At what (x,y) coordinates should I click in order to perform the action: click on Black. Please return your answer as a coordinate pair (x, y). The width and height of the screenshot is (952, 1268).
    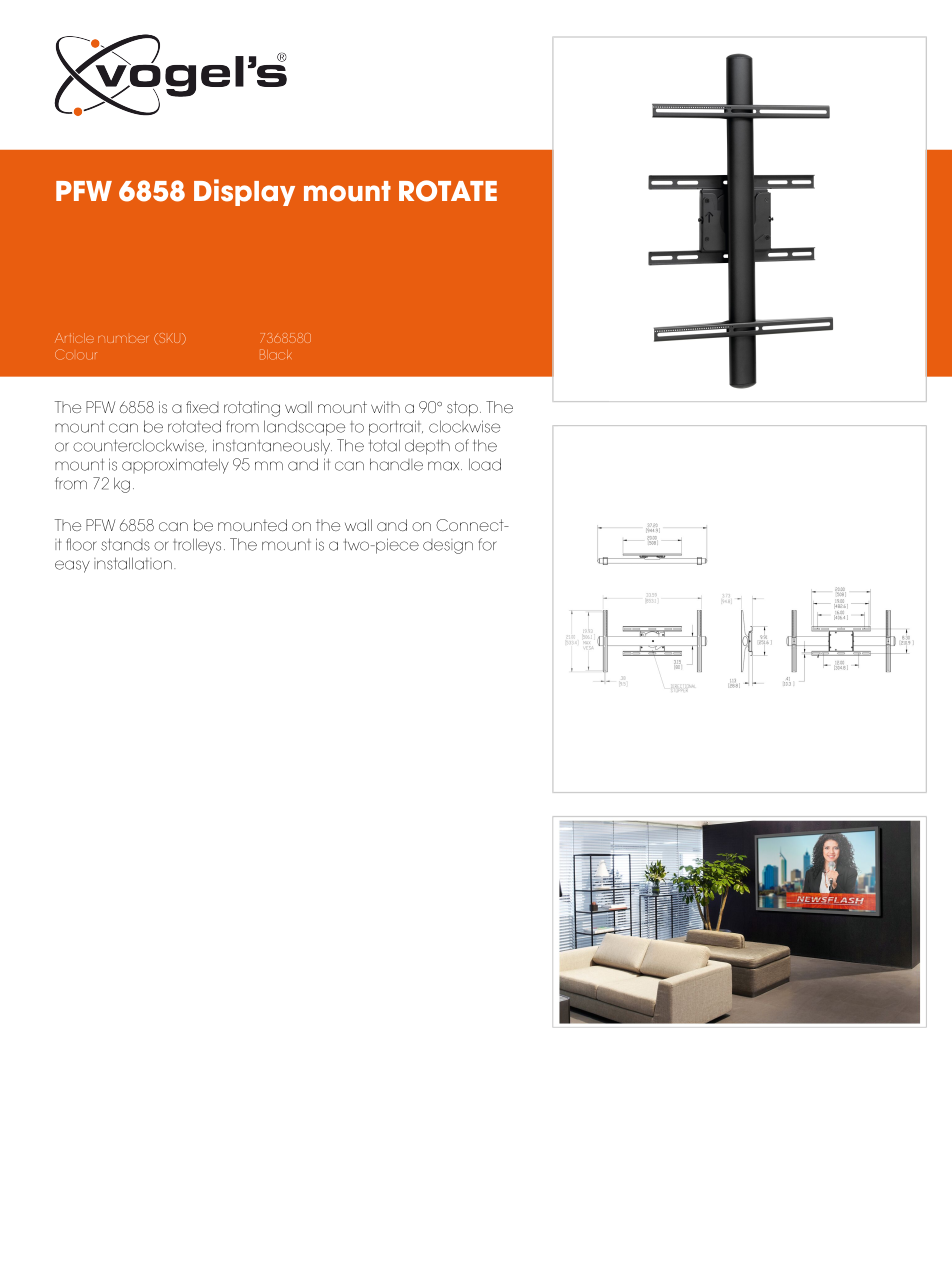
    Looking at the image, I should click on (276, 354).
